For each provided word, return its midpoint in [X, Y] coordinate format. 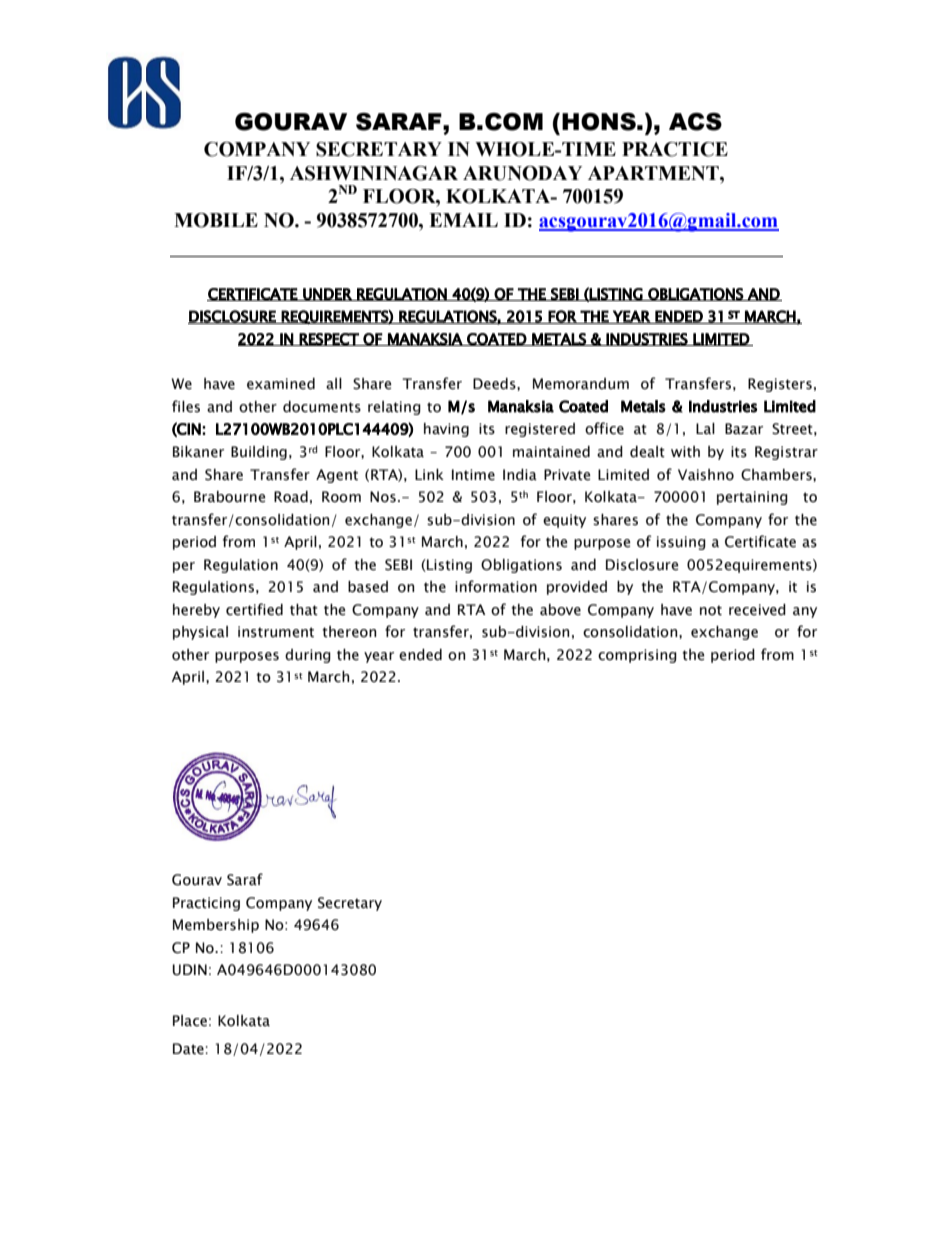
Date [189, 1049]
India [520, 475]
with [685, 452]
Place [190, 1021]
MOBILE [216, 220]
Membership [216, 926]
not [711, 610]
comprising [637, 656]
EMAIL [463, 220]
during [308, 656]
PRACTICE [675, 149]
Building [259, 453]
